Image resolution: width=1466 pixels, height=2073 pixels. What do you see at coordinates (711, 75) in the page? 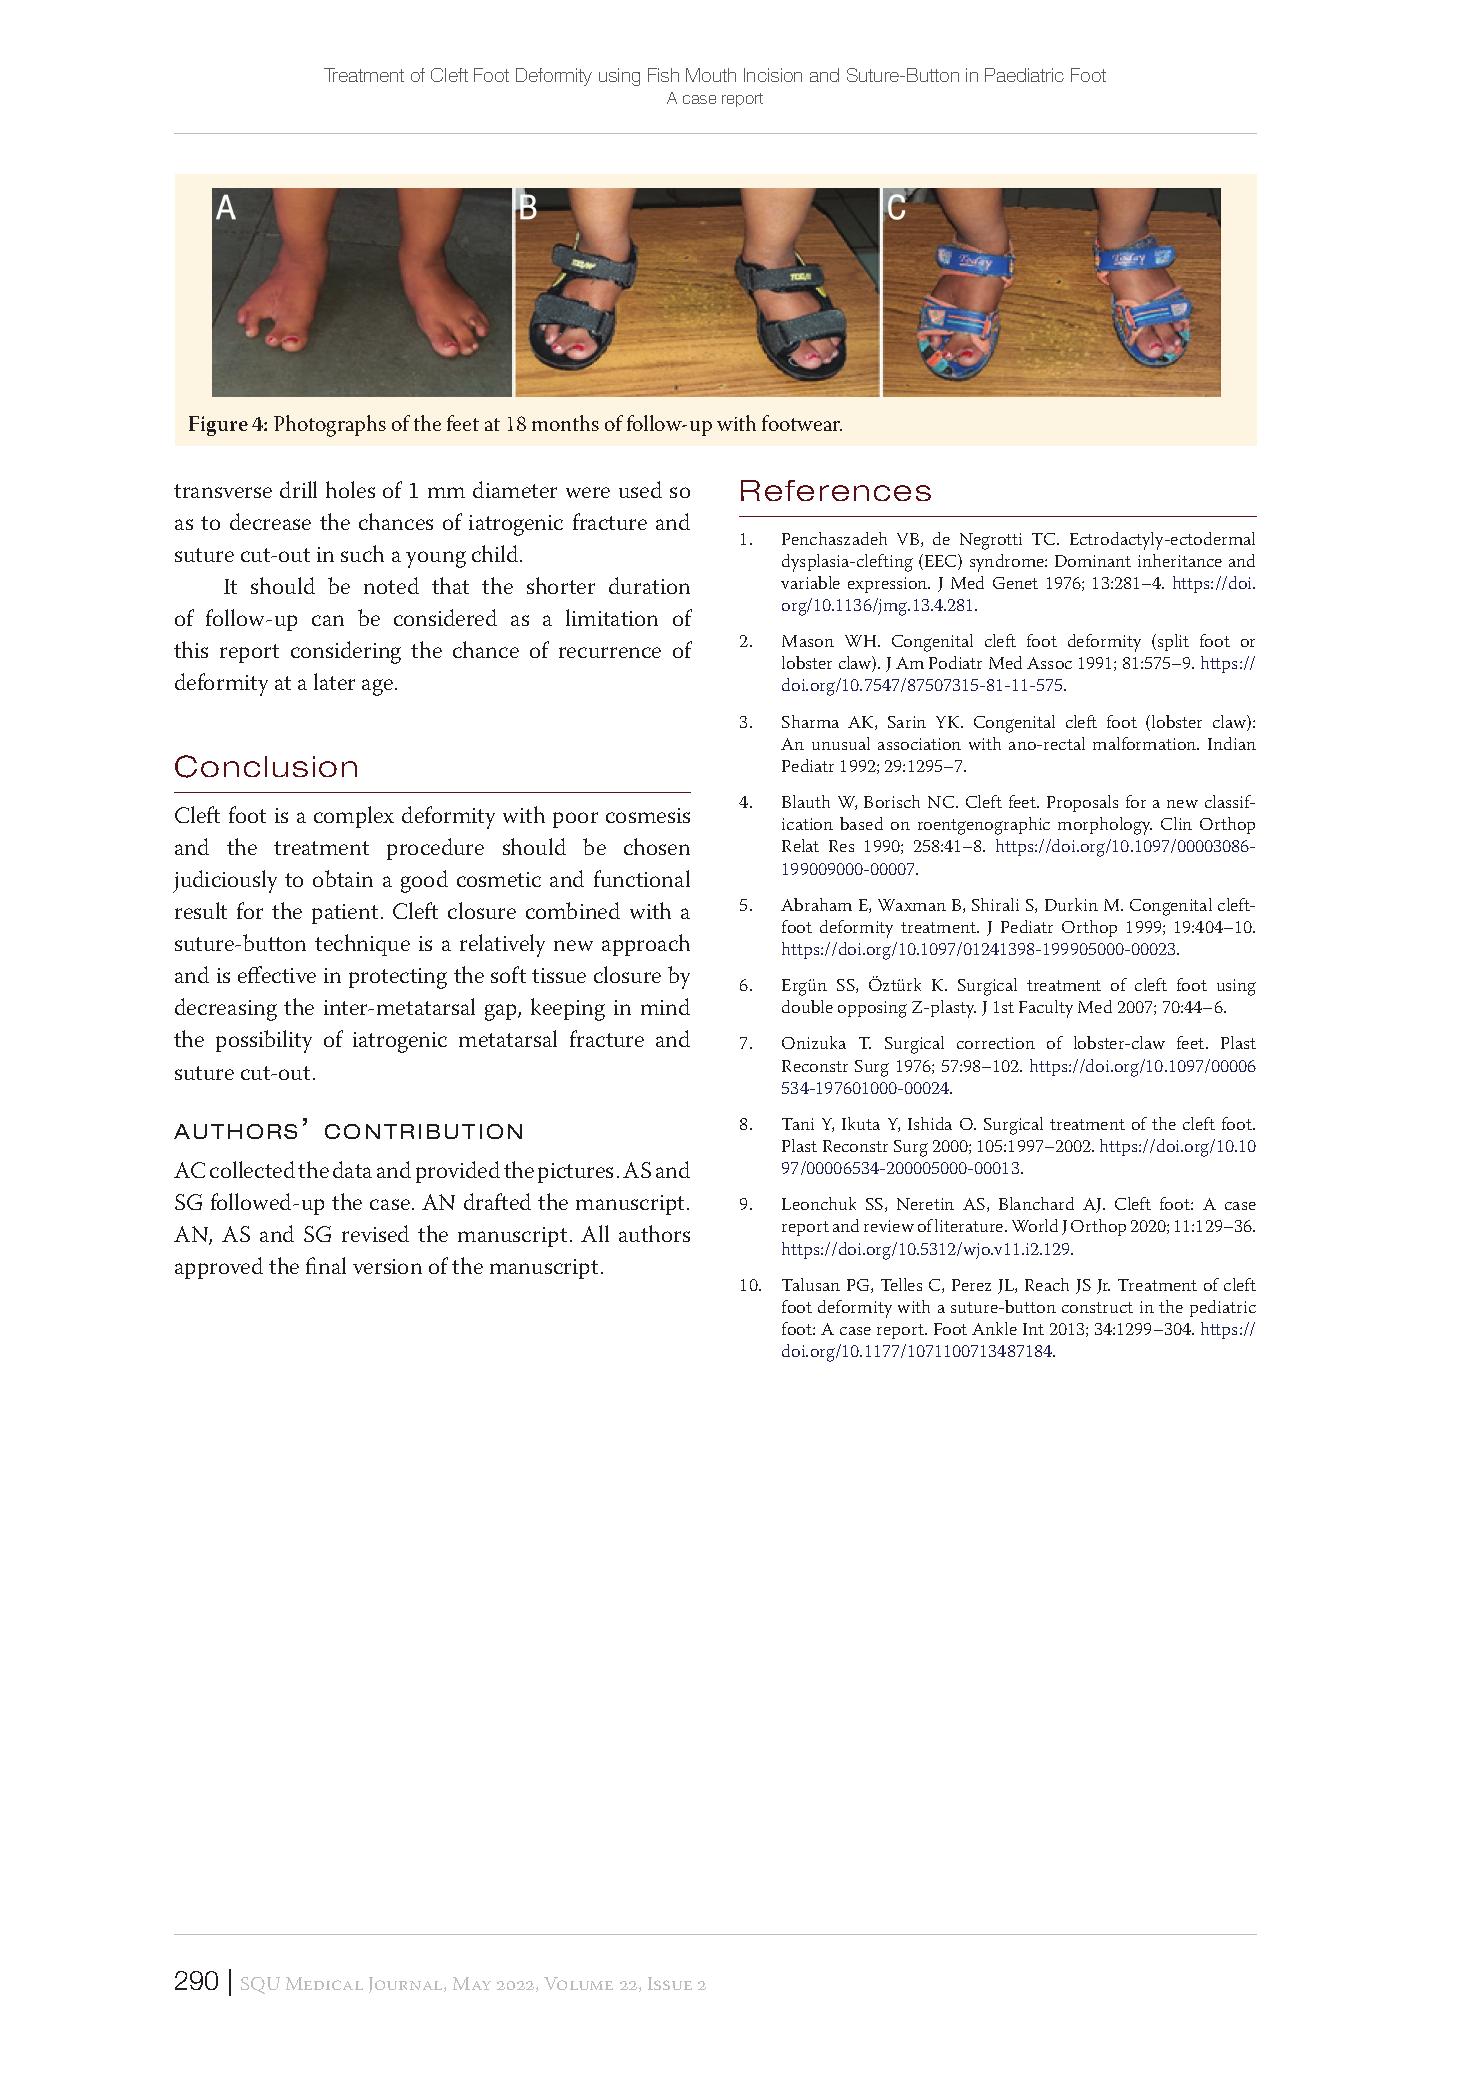
I see `Mouth` at bounding box center [711, 75].
